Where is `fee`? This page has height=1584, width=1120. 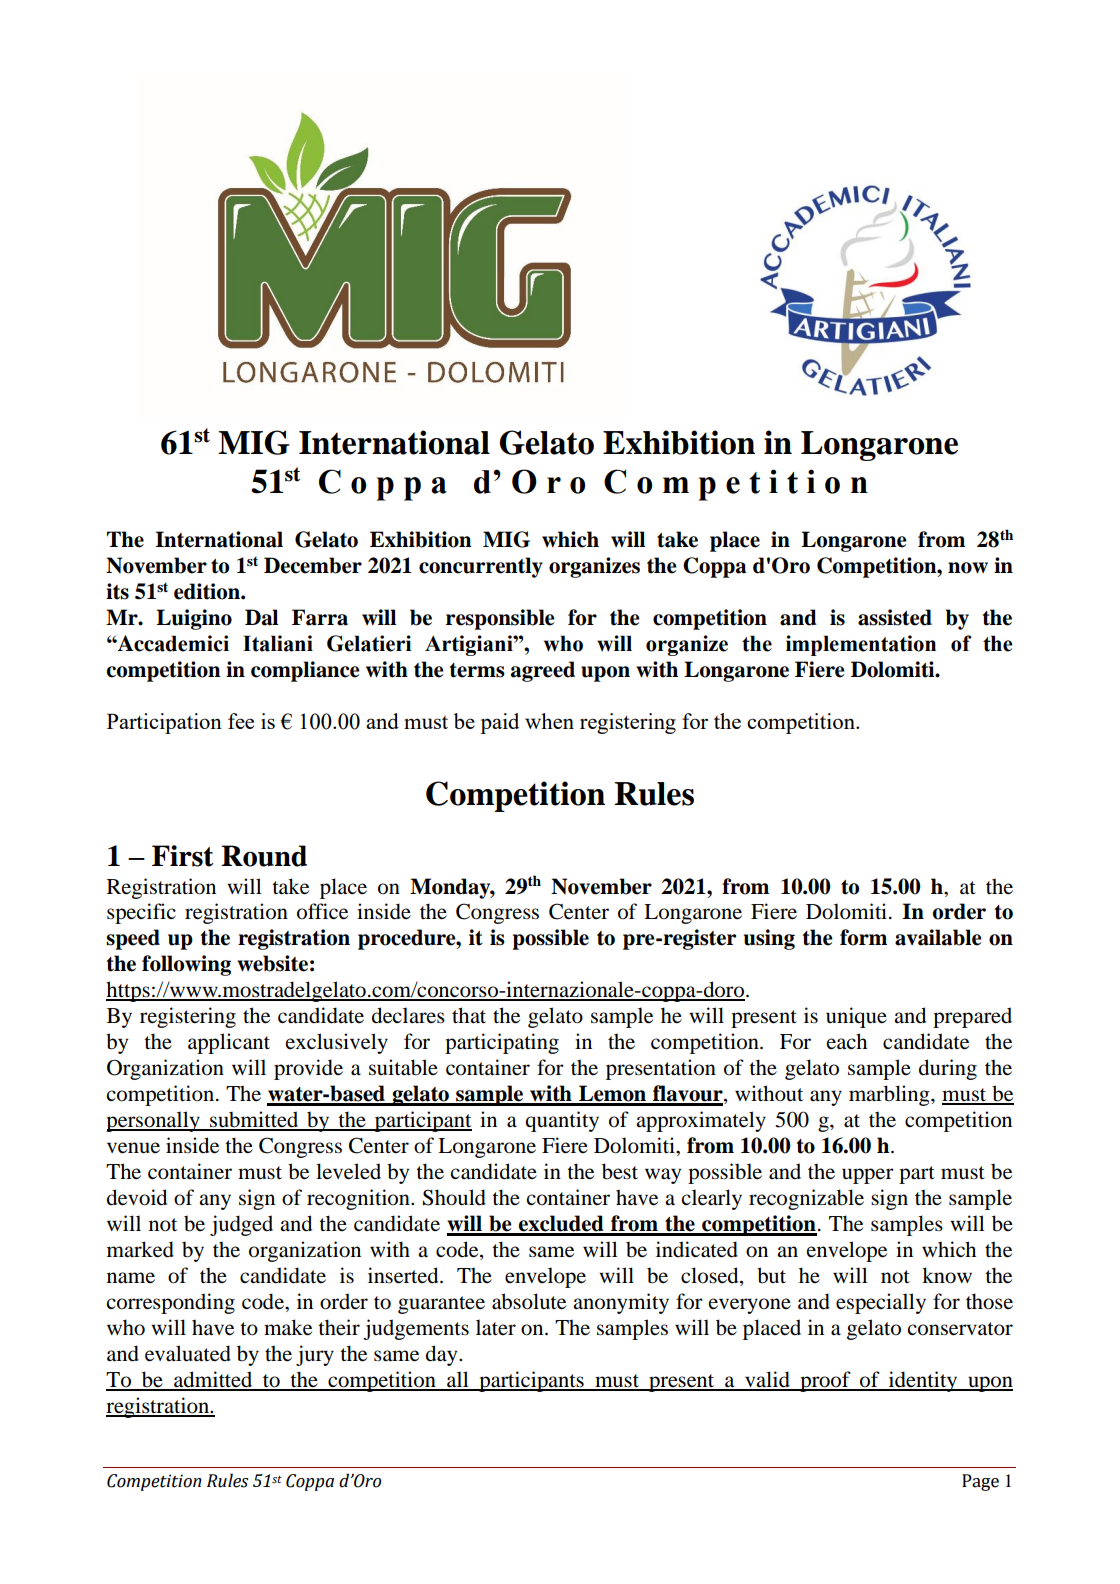 fee is located at coordinates (241, 721).
